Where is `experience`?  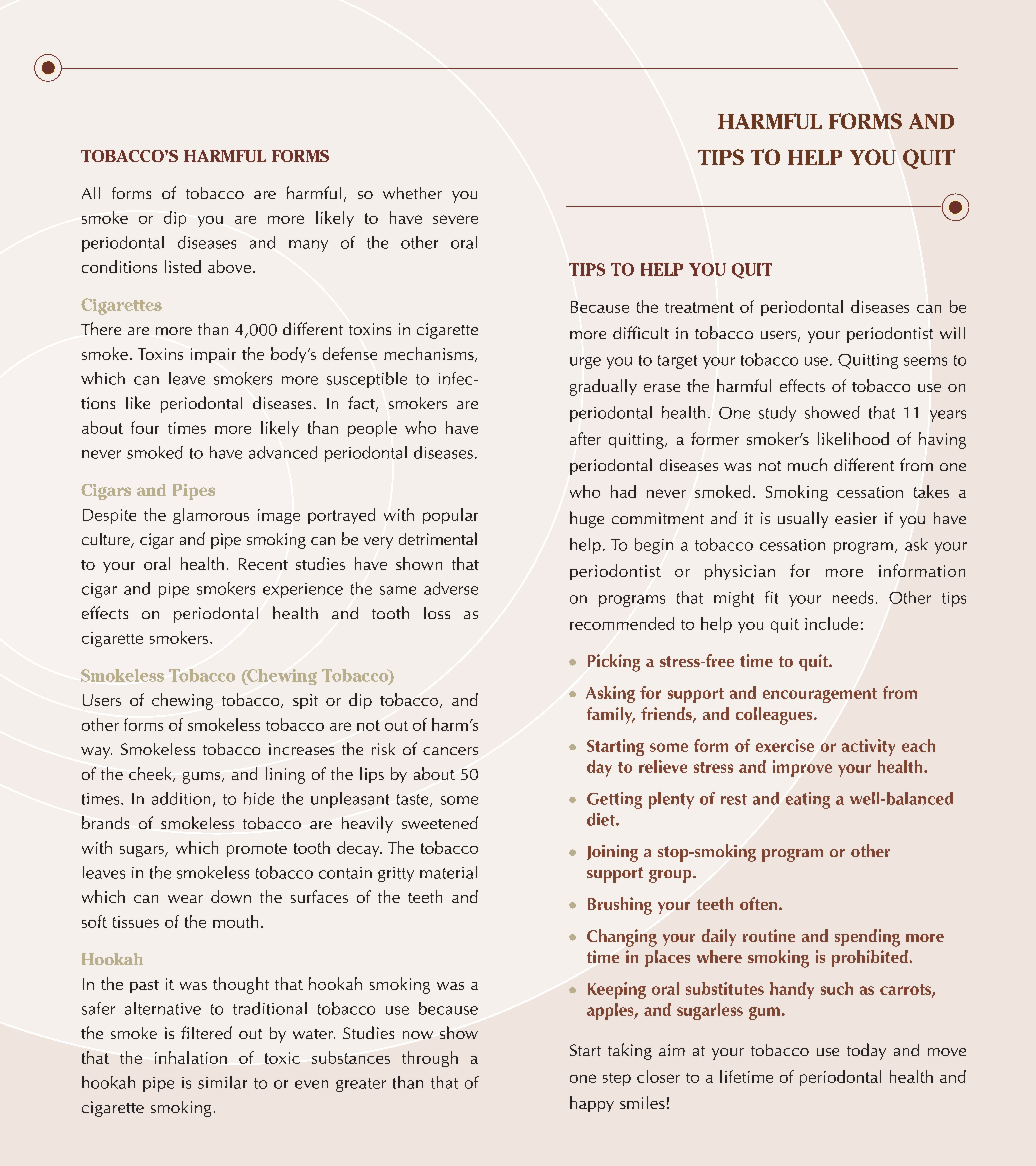
experience is located at coordinates (303, 590).
